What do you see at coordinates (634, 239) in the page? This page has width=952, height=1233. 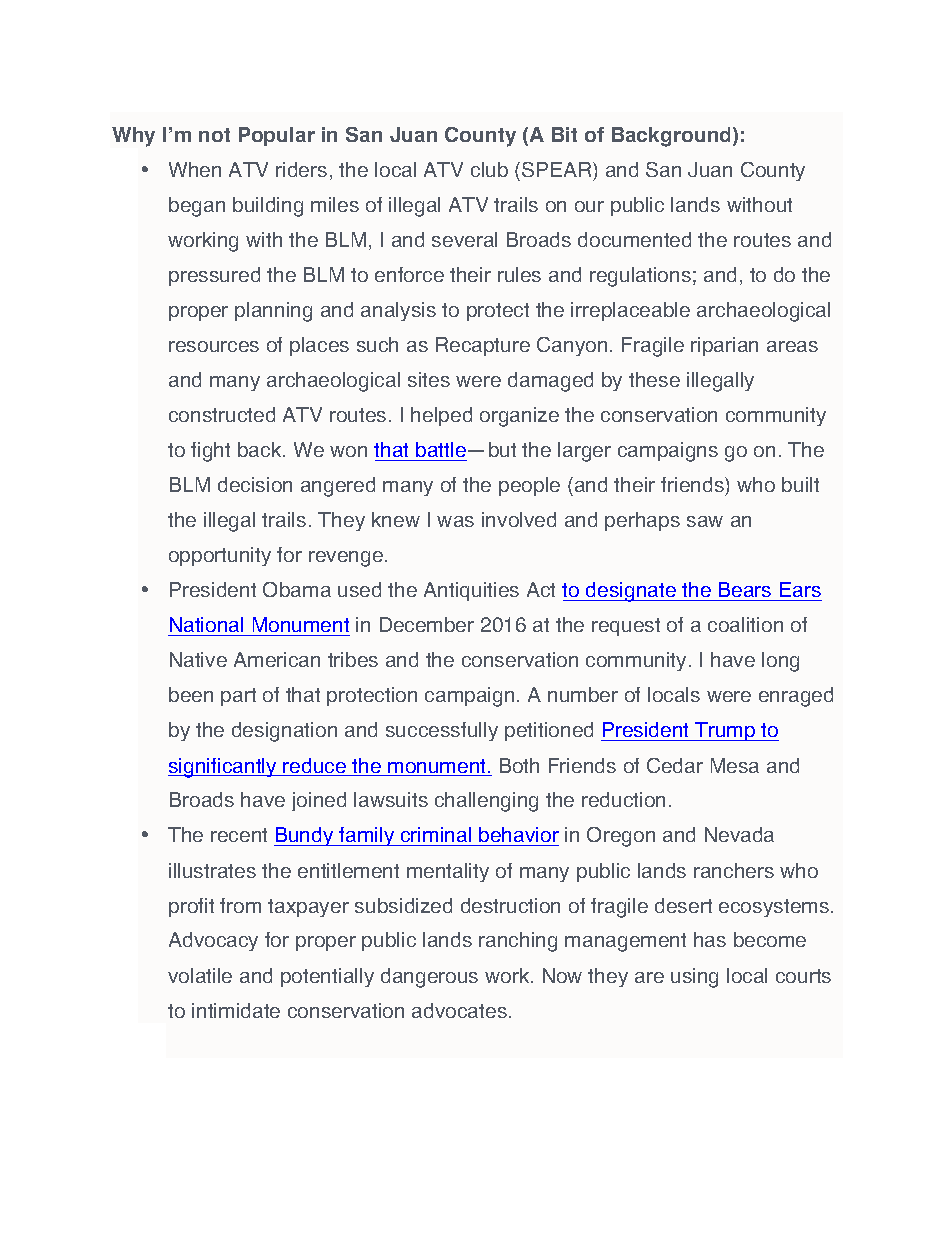 I see `documented` at bounding box center [634, 239].
